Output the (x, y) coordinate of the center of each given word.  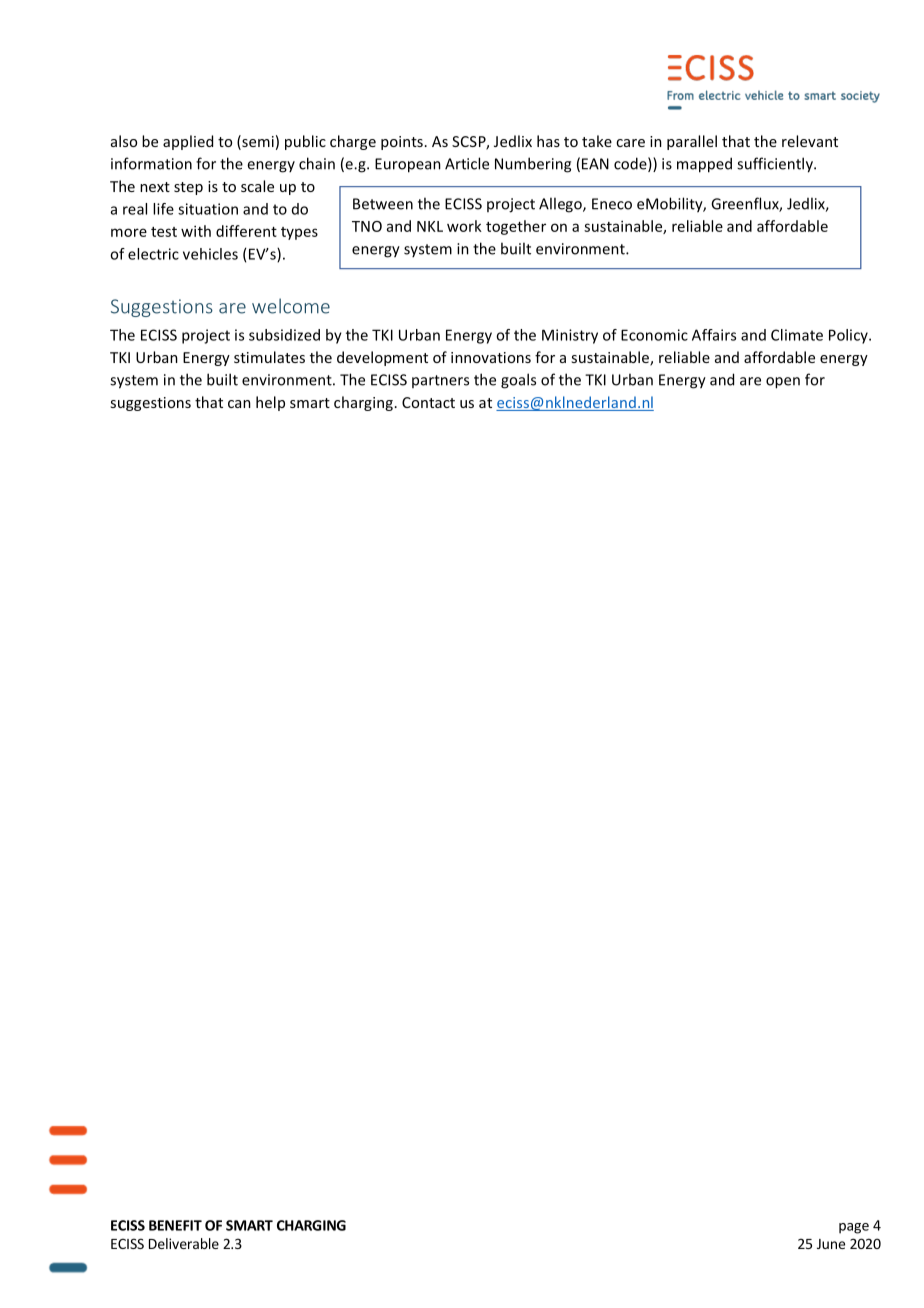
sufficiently (776, 165)
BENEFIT (175, 1225)
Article (467, 163)
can (239, 404)
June (831, 1244)
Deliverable (184, 1243)
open (783, 383)
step (188, 188)
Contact (428, 402)
